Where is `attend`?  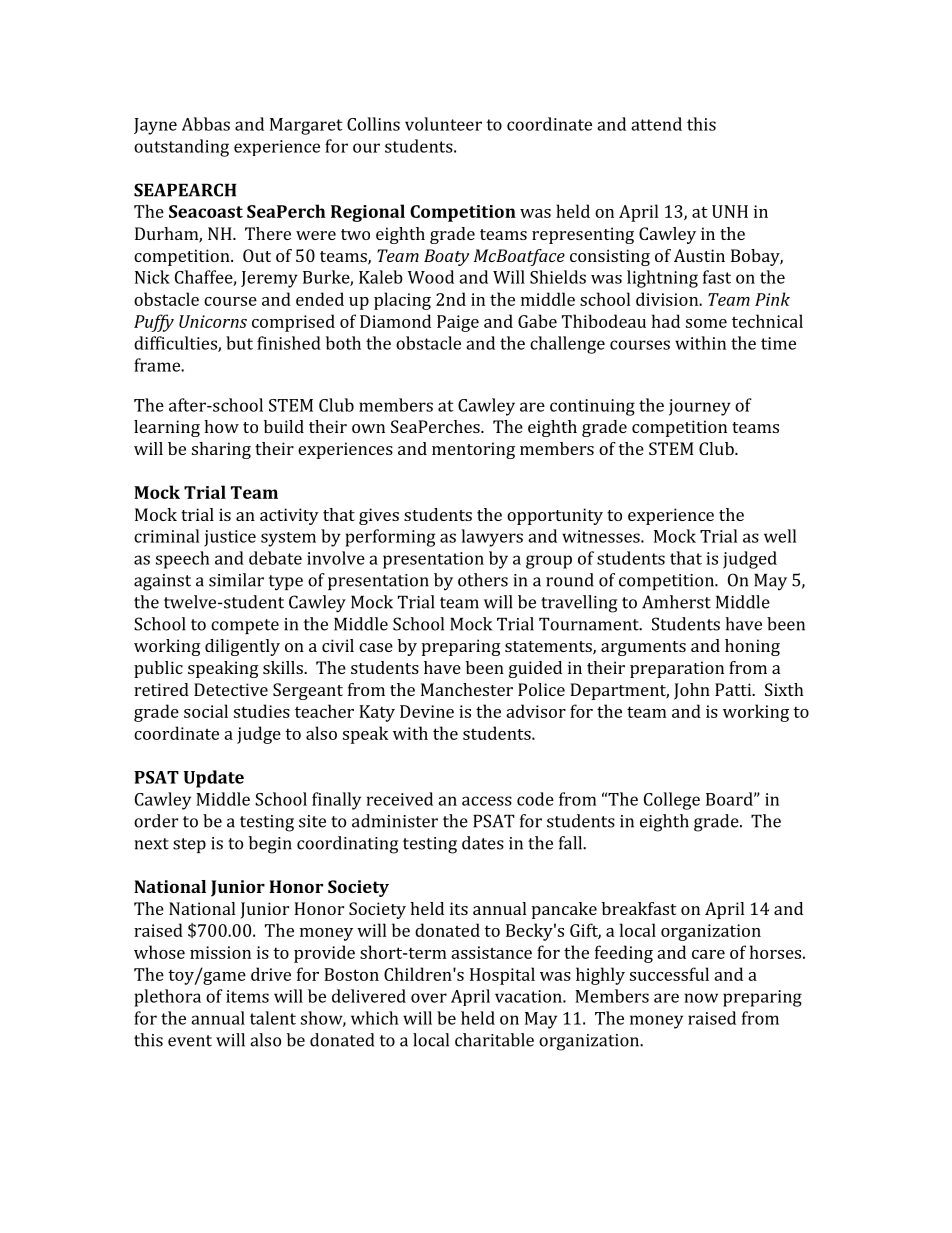
attend is located at coordinates (656, 124).
